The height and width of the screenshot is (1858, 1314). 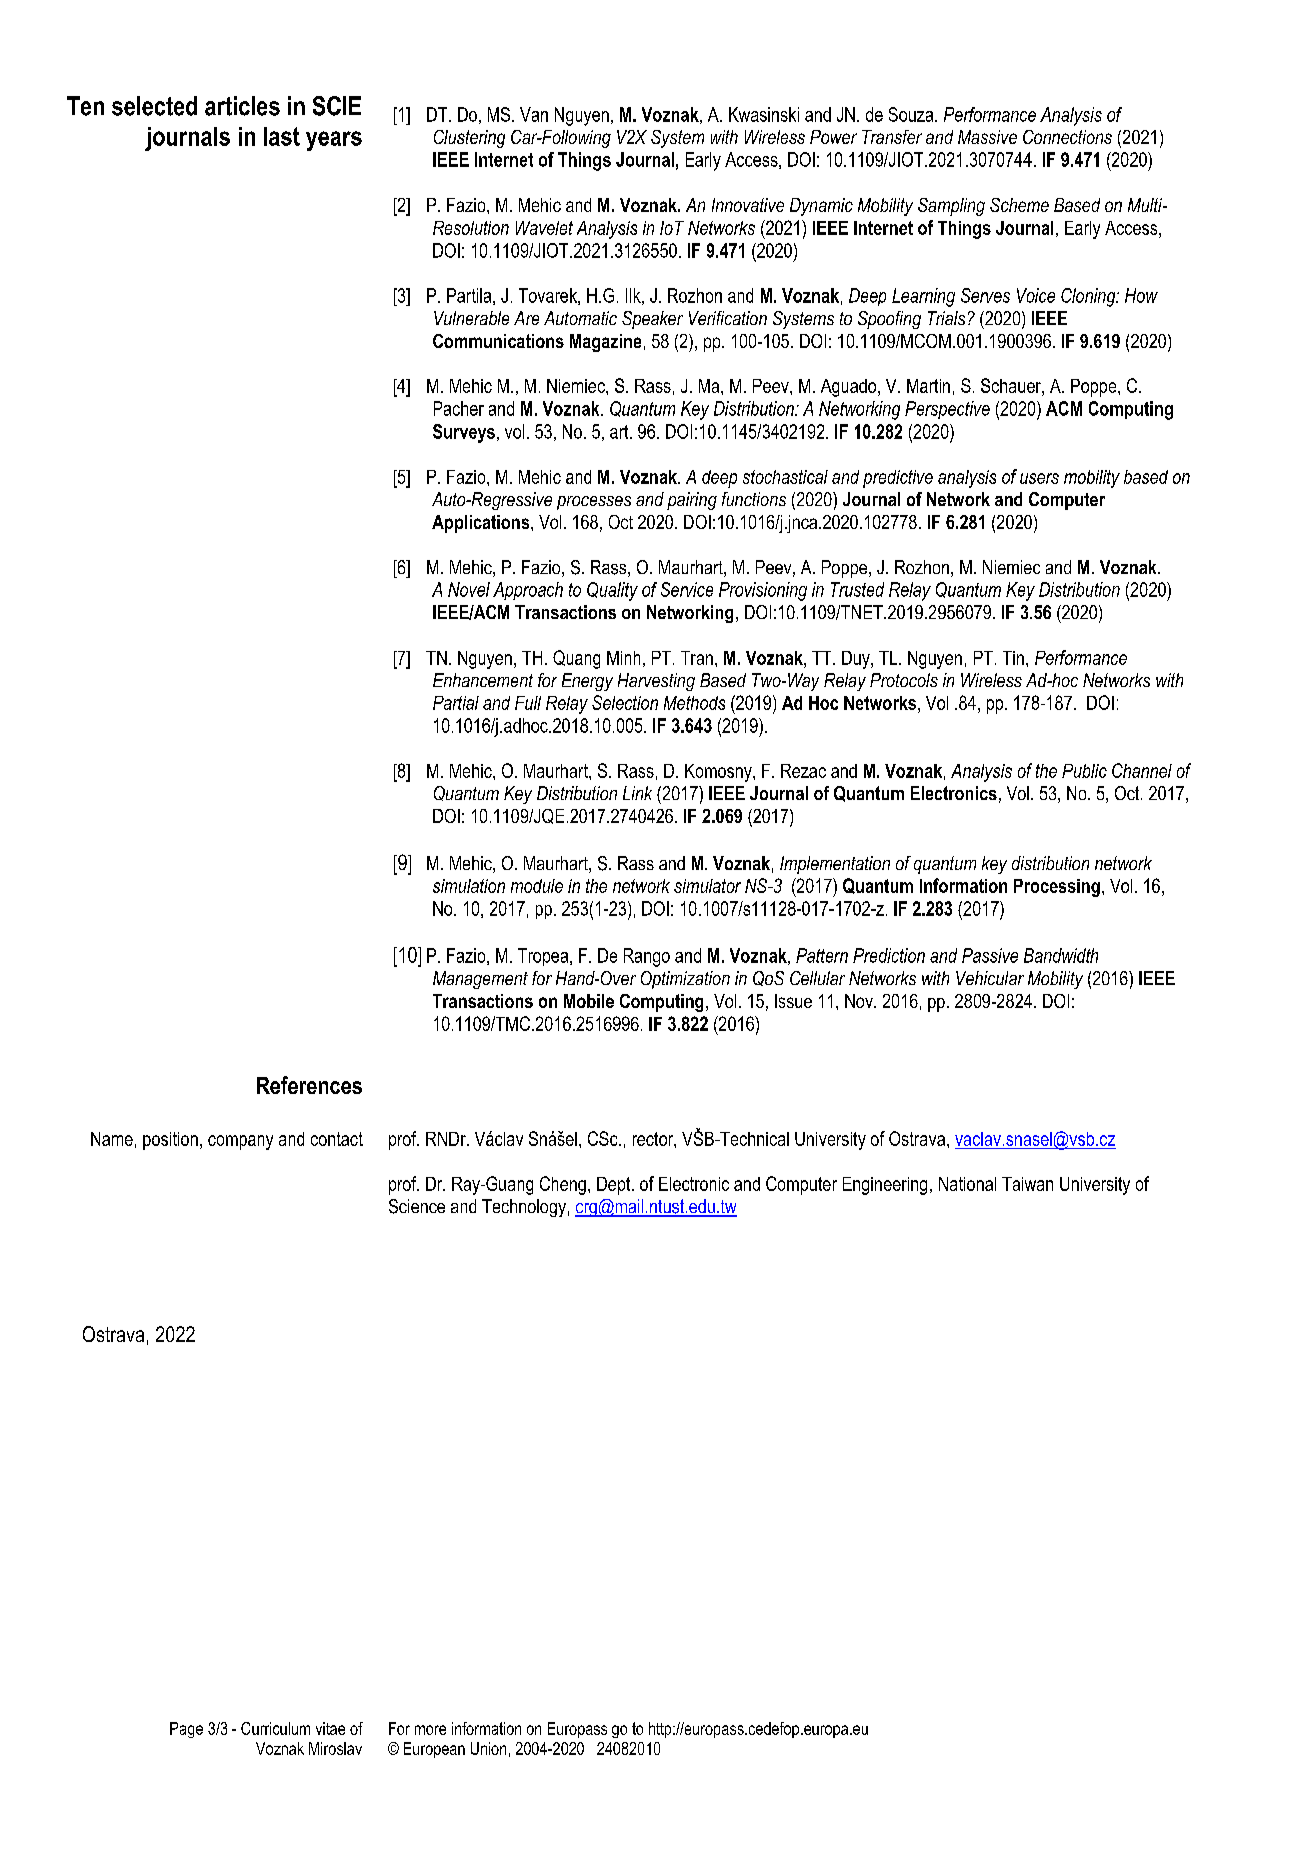 What do you see at coordinates (589, 1001) in the screenshot?
I see `Mobile` at bounding box center [589, 1001].
